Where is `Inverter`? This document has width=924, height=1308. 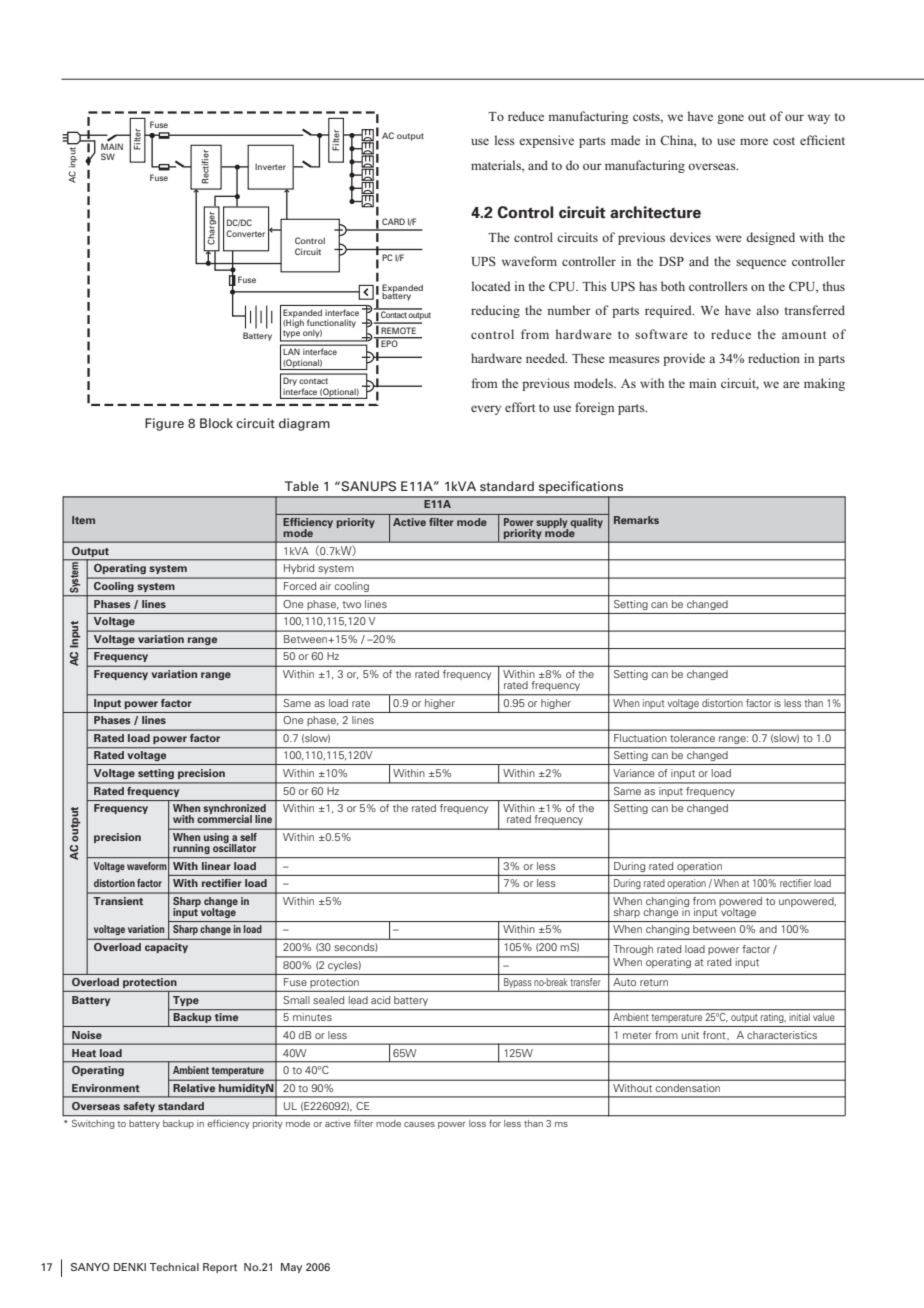 Inverter is located at coordinates (270, 166).
